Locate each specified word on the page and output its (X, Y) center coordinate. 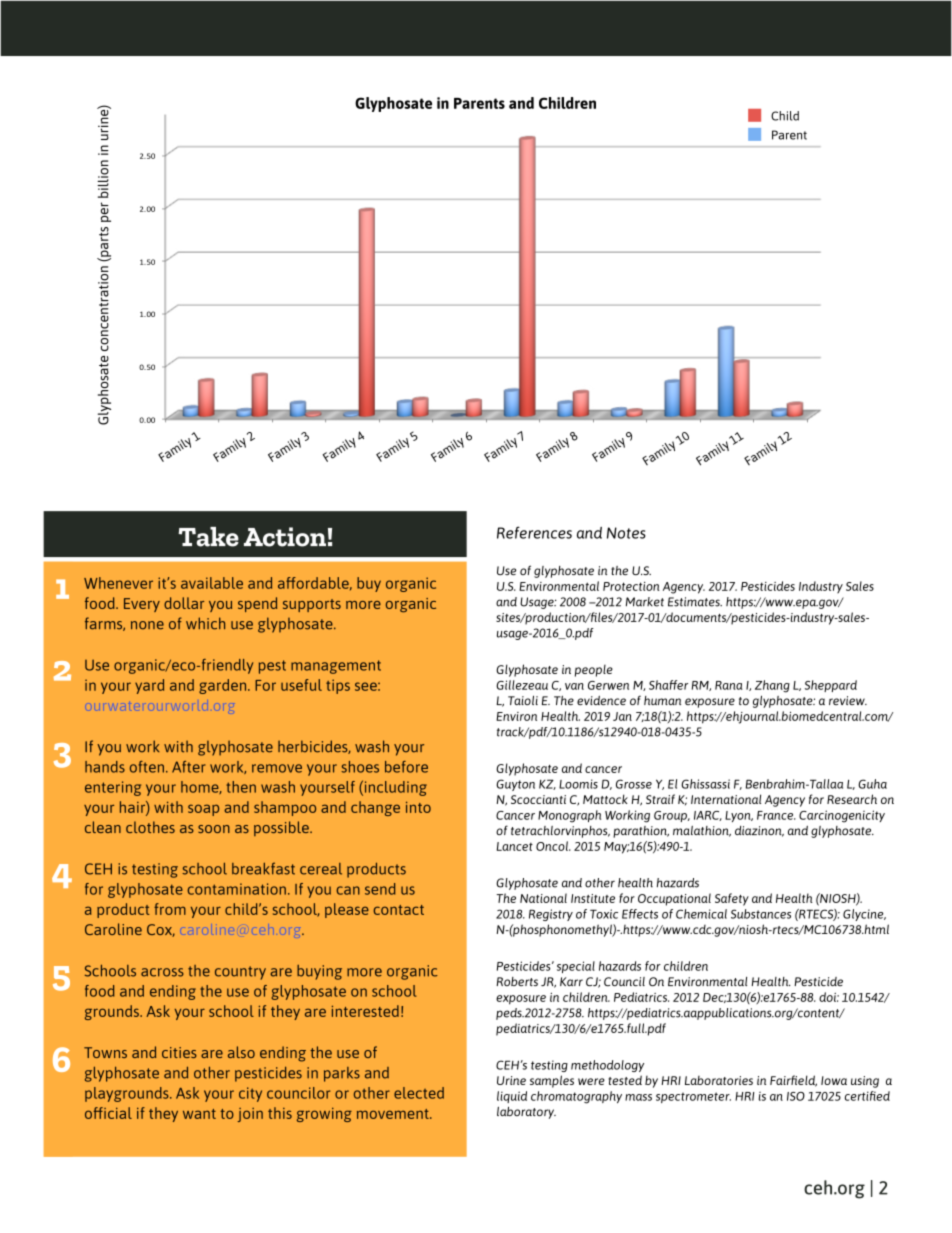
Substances (761, 914)
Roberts (517, 981)
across (162, 972)
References (534, 532)
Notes (626, 533)
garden (224, 686)
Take (208, 537)
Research (852, 799)
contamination (237, 889)
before (406, 767)
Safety (732, 899)
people (594, 670)
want (199, 1114)
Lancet (515, 846)
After (189, 767)
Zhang (772, 686)
